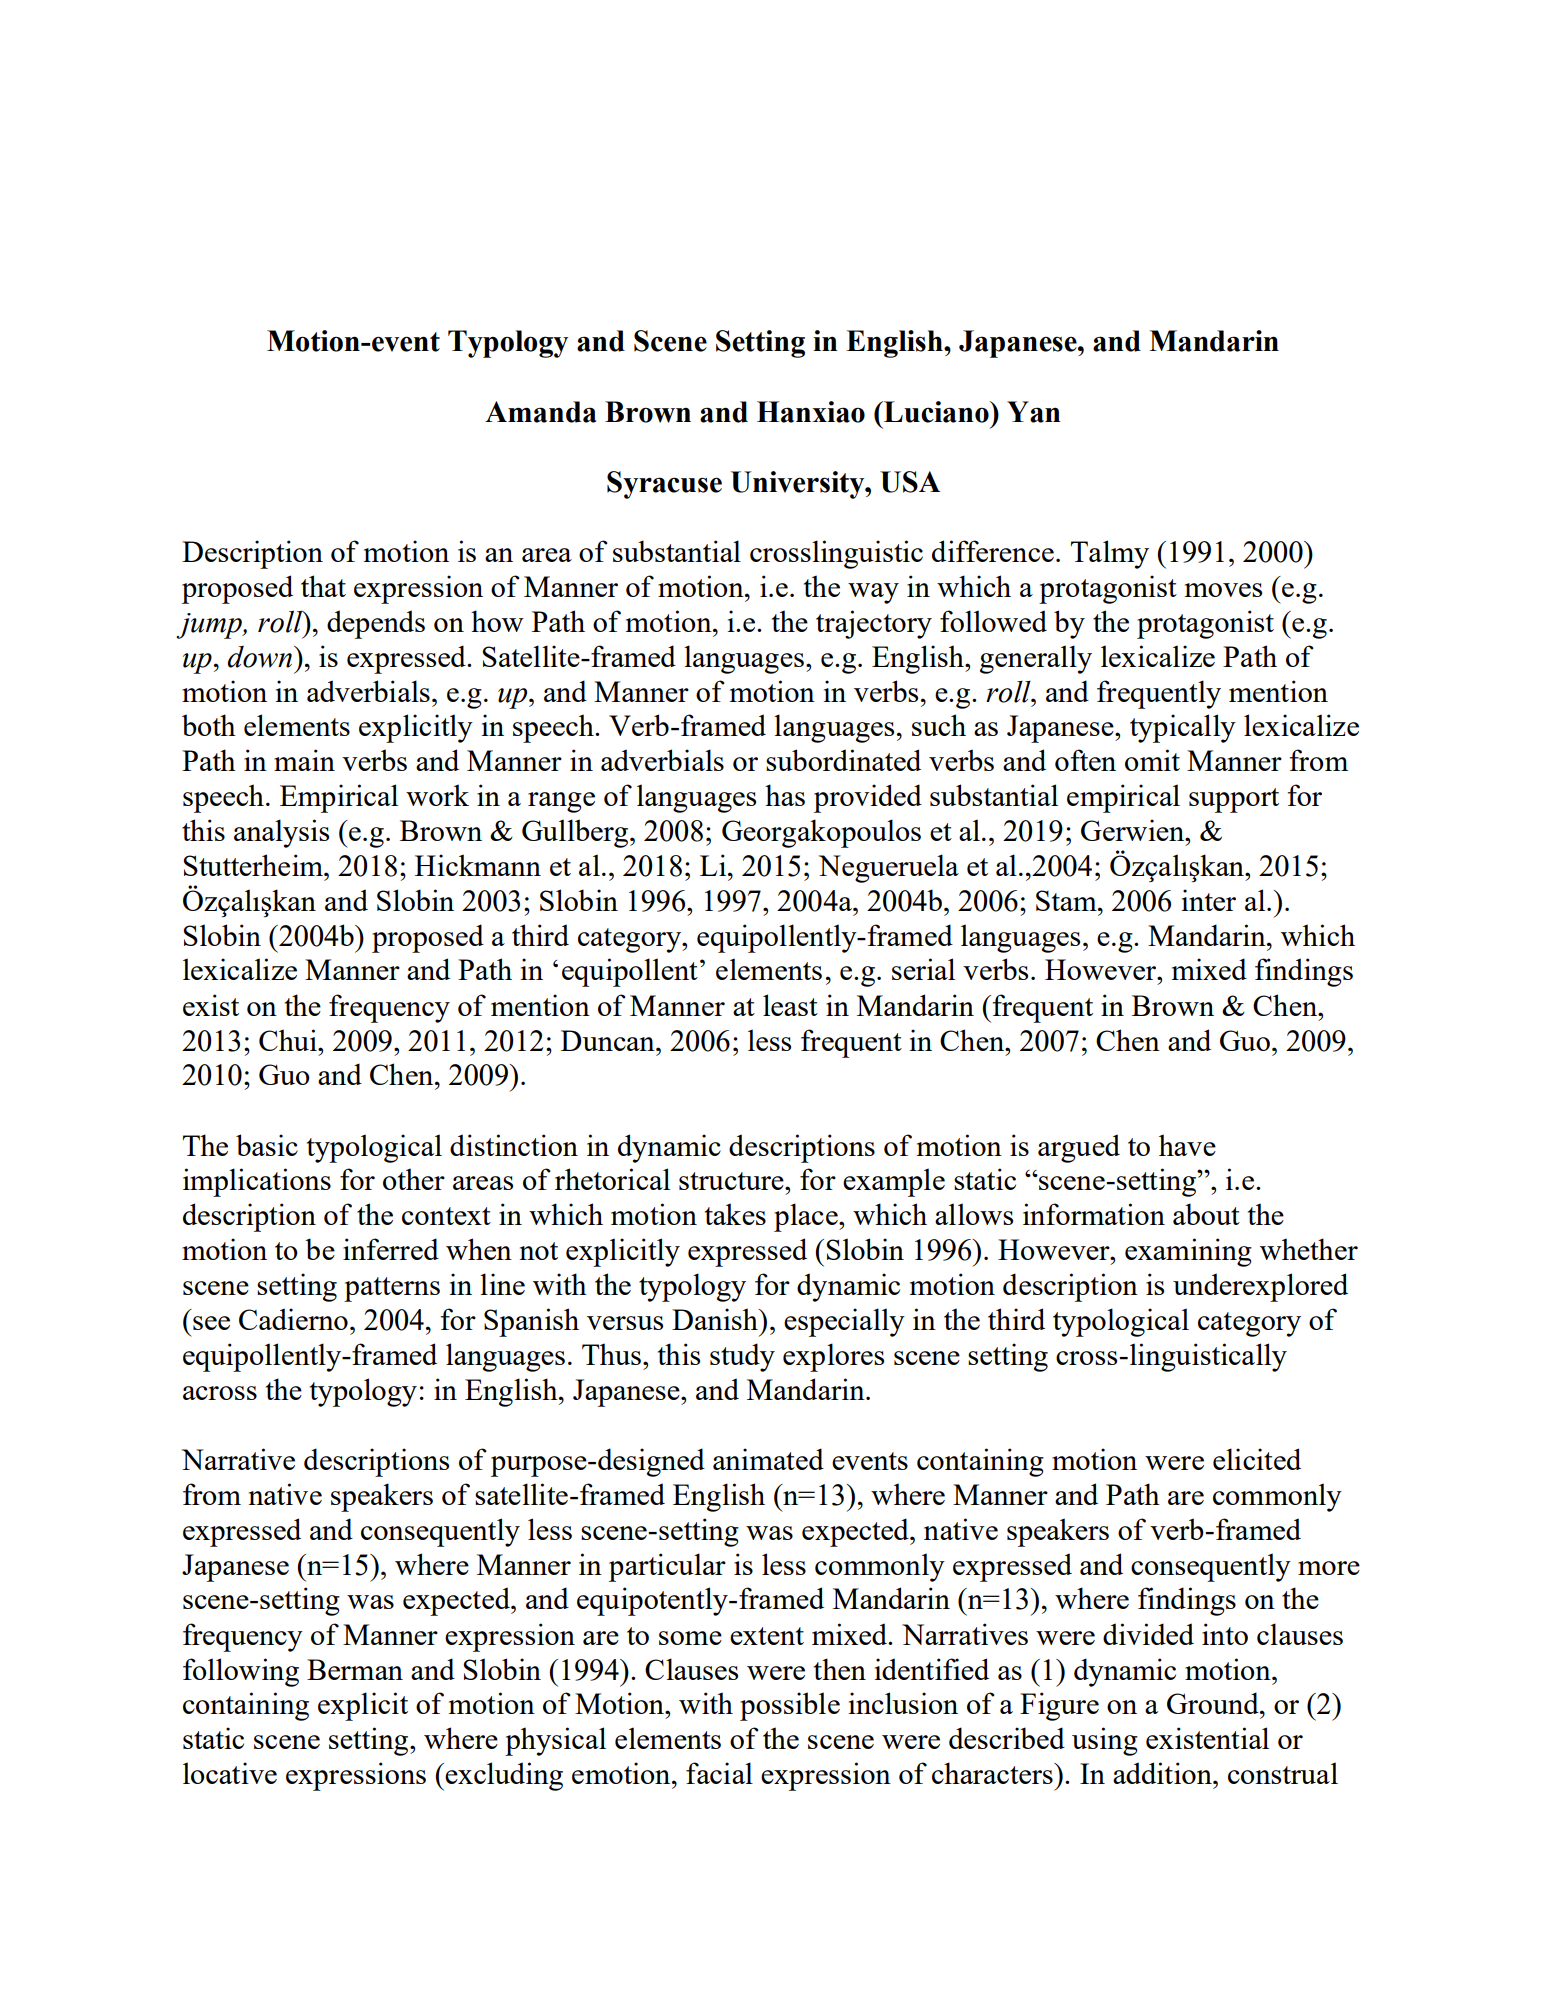  I want to click on Ground, so click(1214, 1703).
